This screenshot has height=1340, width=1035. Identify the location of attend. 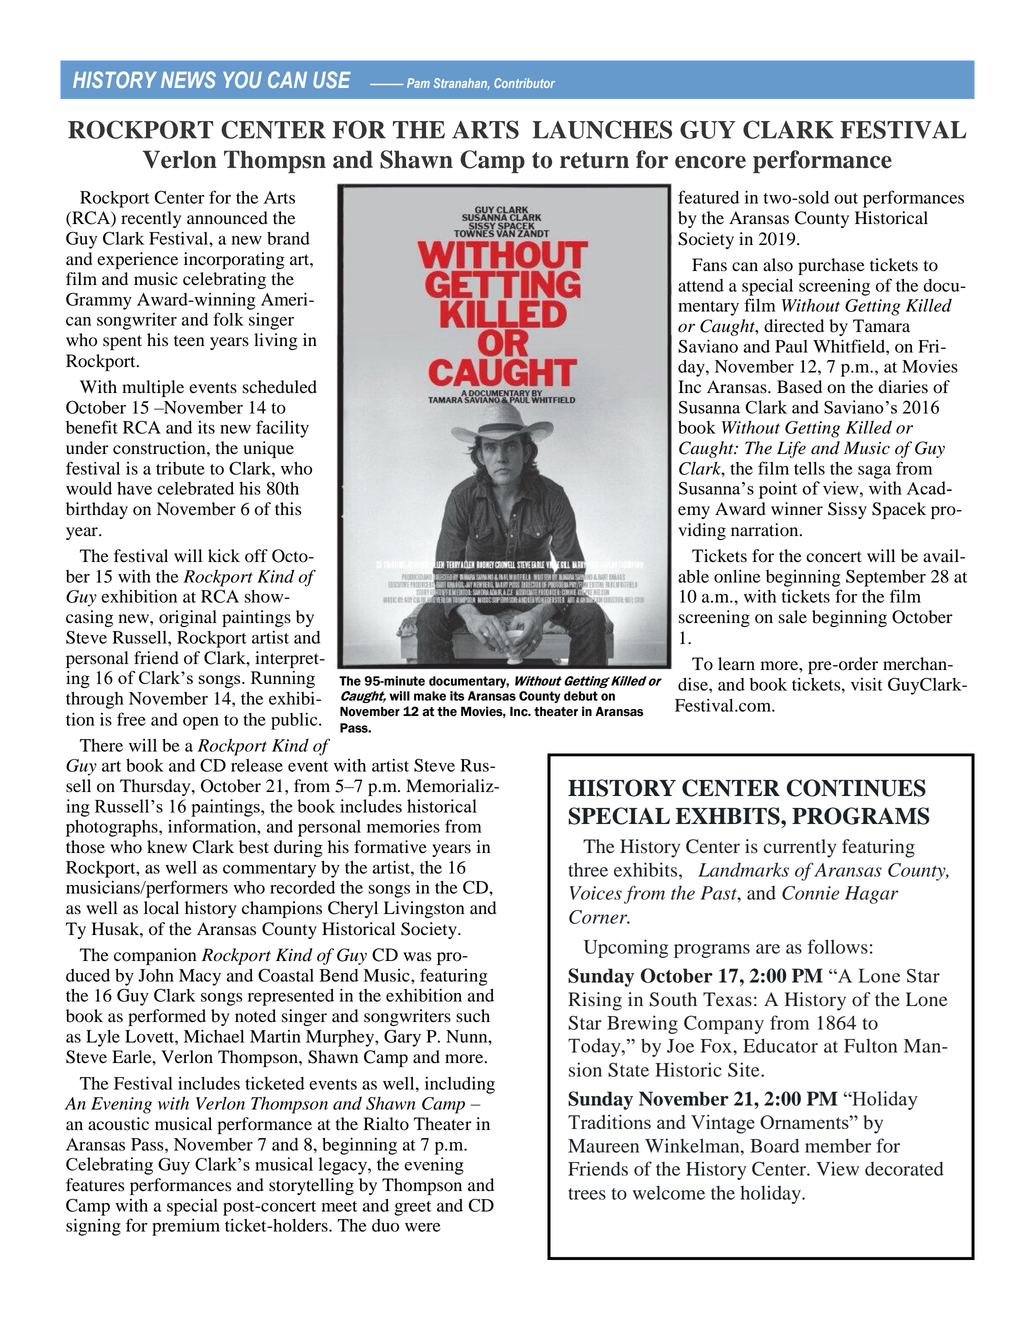
(701, 285).
